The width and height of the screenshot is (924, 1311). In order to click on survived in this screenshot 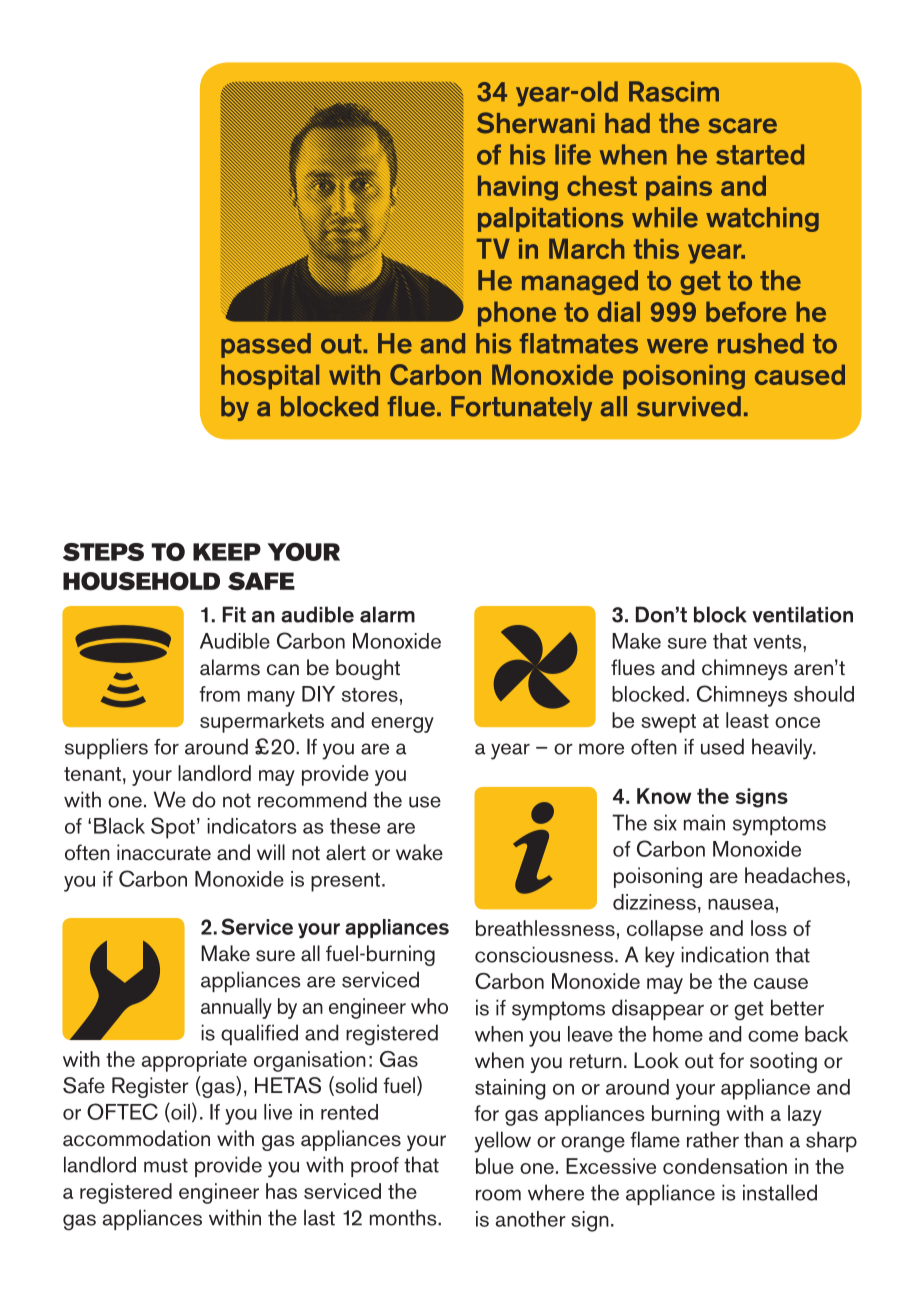, I will do `click(689, 406)`.
